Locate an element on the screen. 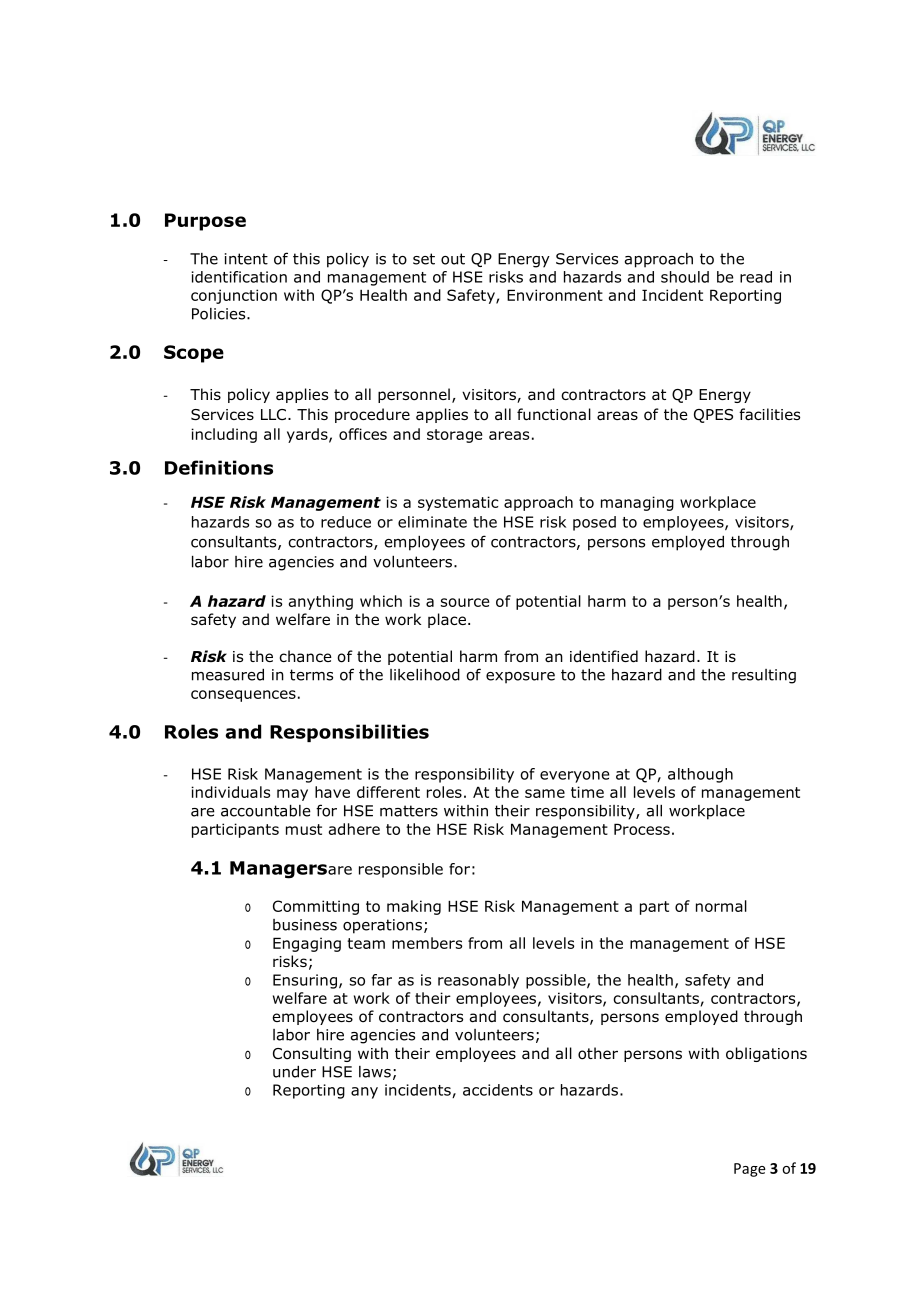  anything is located at coordinates (321, 602).
